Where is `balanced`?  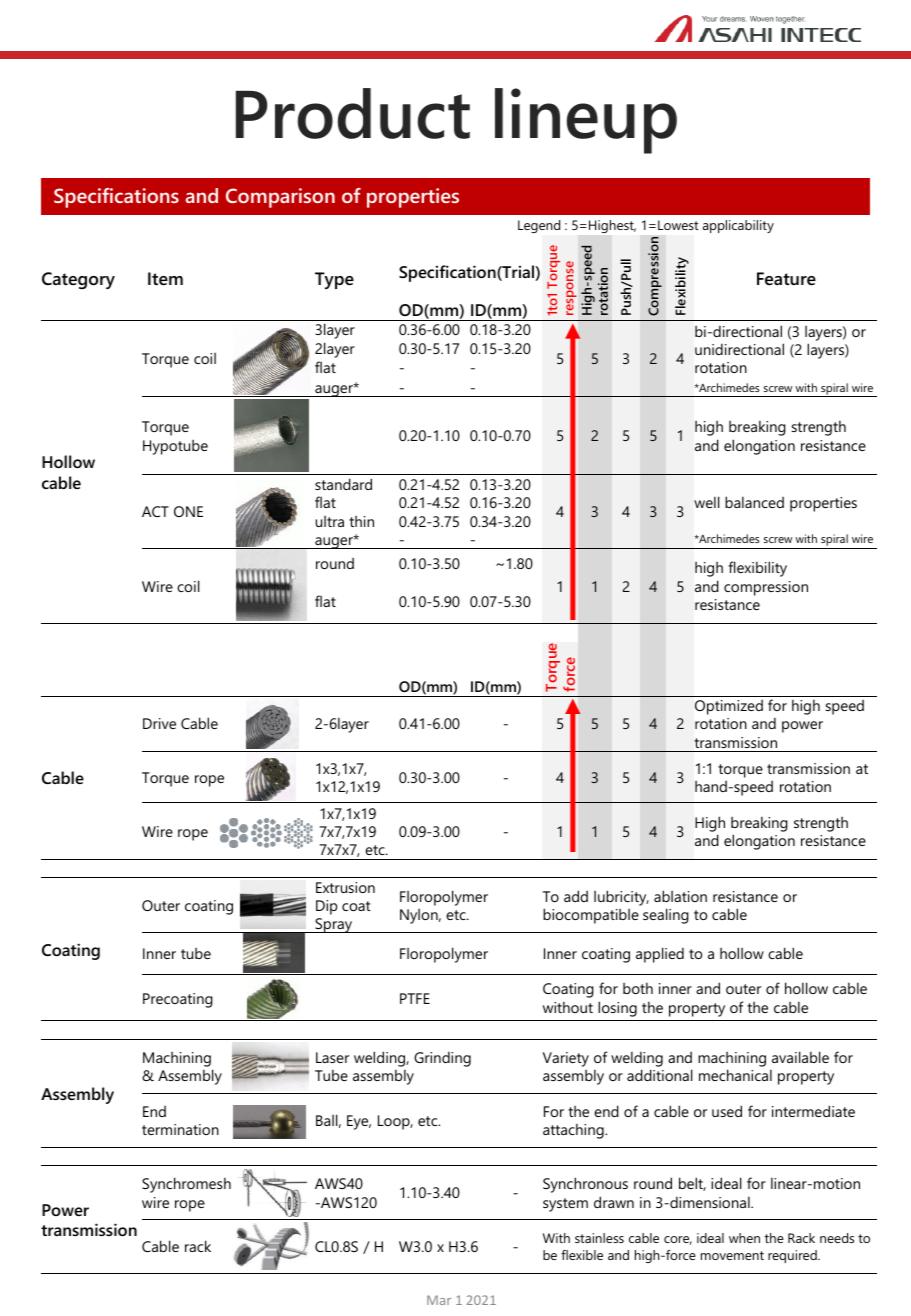 balanced is located at coordinates (754, 502).
